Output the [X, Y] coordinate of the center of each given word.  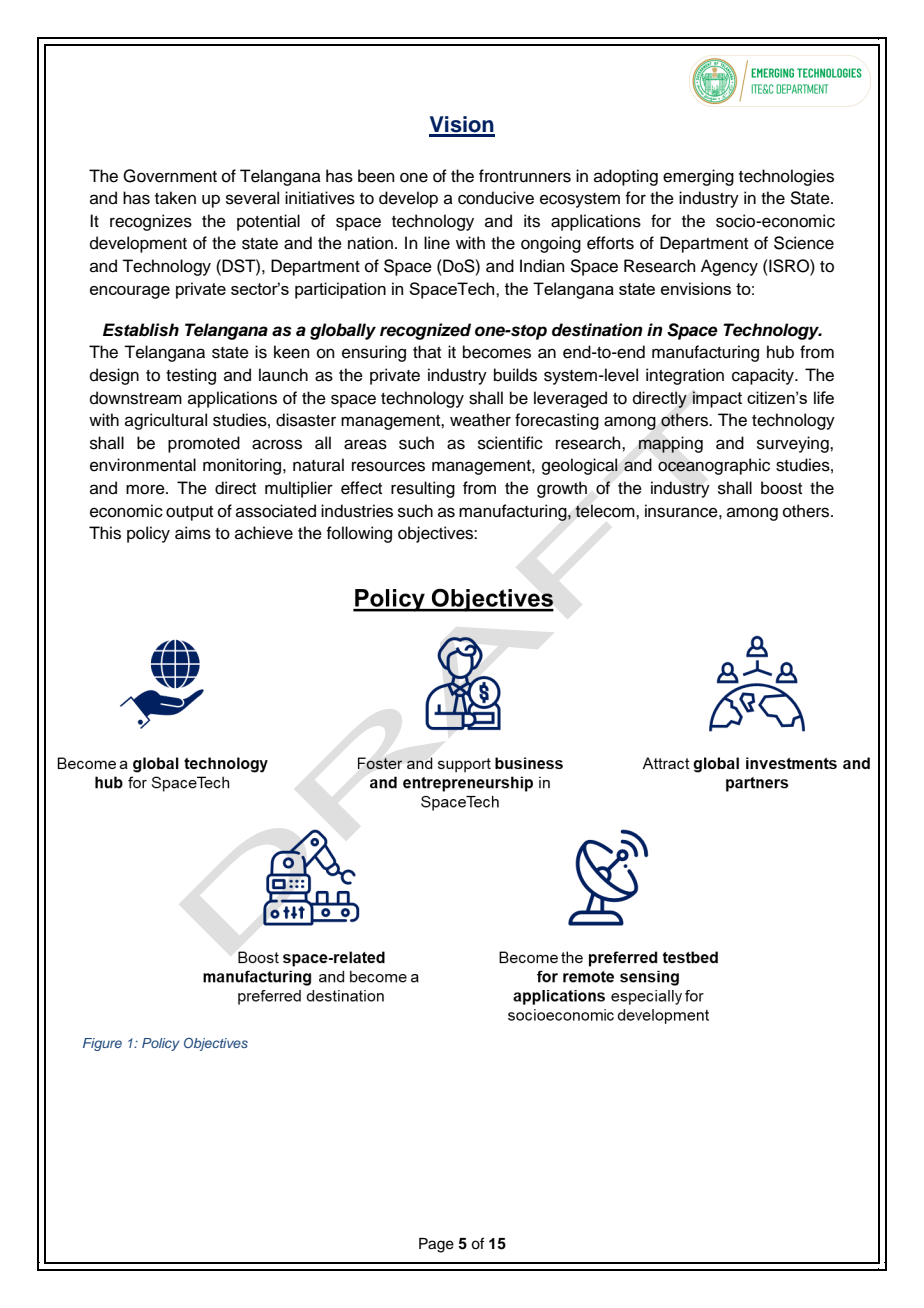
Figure [102, 1044]
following [359, 534]
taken [175, 198]
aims [193, 533]
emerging [698, 177]
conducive [496, 198]
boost [781, 488]
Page [436, 1245]
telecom [606, 511]
